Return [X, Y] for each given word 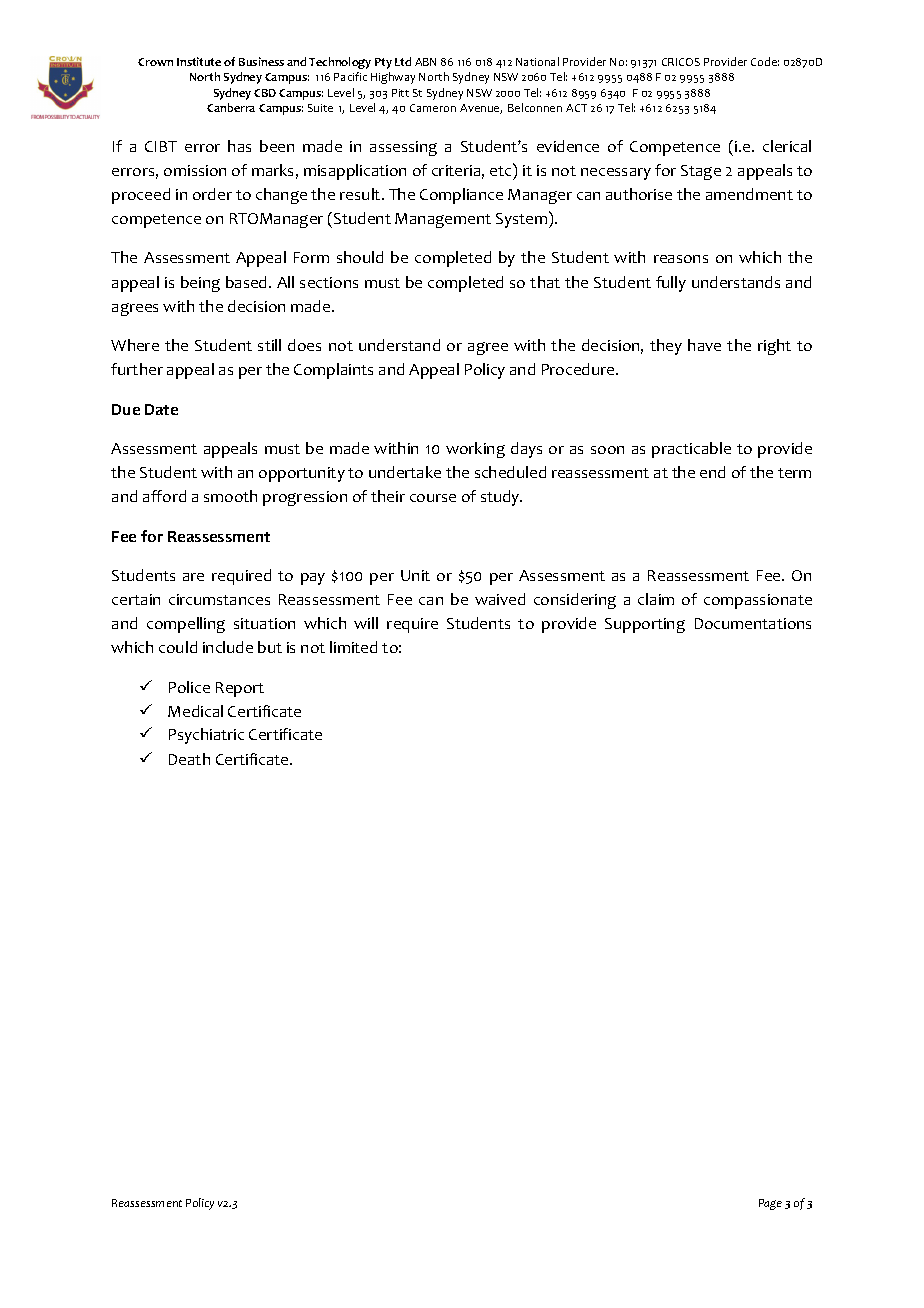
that [545, 282]
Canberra [231, 107]
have [704, 345]
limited [353, 647]
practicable [691, 450]
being [200, 284]
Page [770, 1204]
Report [240, 689]
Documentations [753, 623]
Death [189, 759]
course [433, 498]
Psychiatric [206, 736]
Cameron [433, 108]
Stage [701, 172]
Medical [195, 711]
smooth [230, 496]
